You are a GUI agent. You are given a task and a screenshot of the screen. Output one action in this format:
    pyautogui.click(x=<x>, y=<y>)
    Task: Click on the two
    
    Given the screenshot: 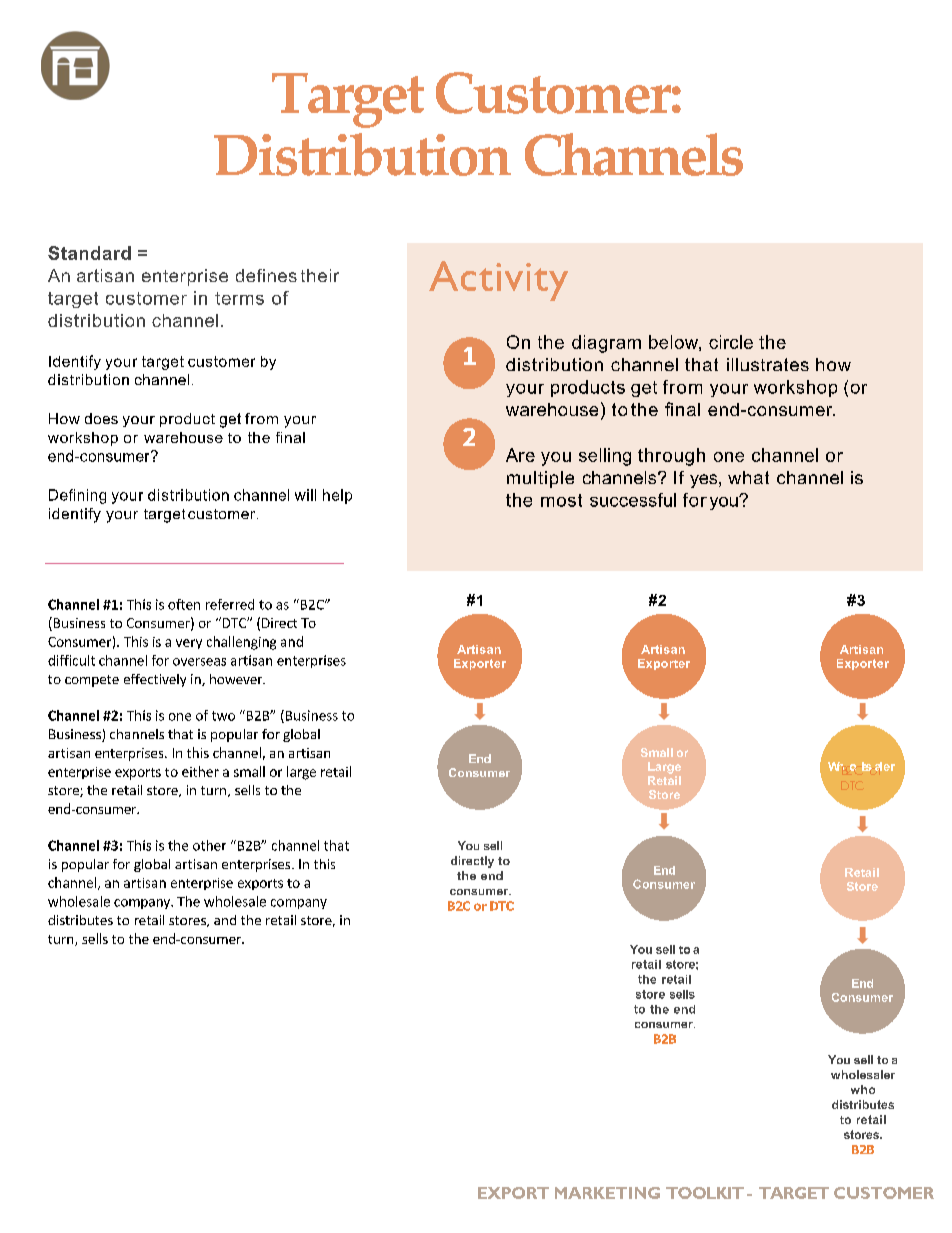 What is the action you would take?
    pyautogui.click(x=223, y=716)
